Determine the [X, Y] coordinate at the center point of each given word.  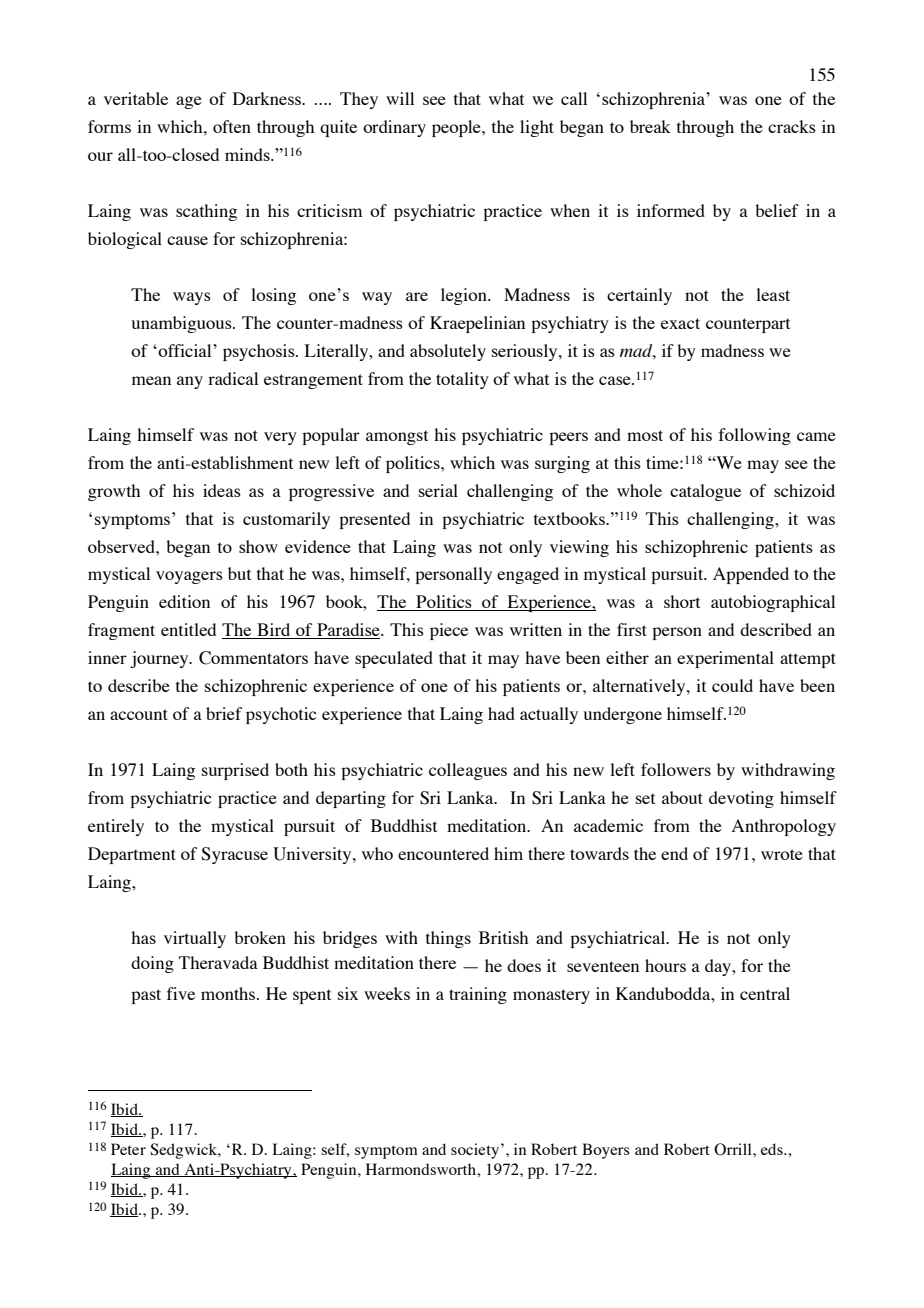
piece [449, 631]
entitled [188, 629]
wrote [782, 854]
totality [462, 380]
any [190, 382]
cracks [792, 126]
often [232, 126]
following [755, 436]
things [448, 939]
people [457, 128]
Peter [128, 1149]
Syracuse [234, 855]
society [476, 1151]
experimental [725, 659]
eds [773, 1149]
